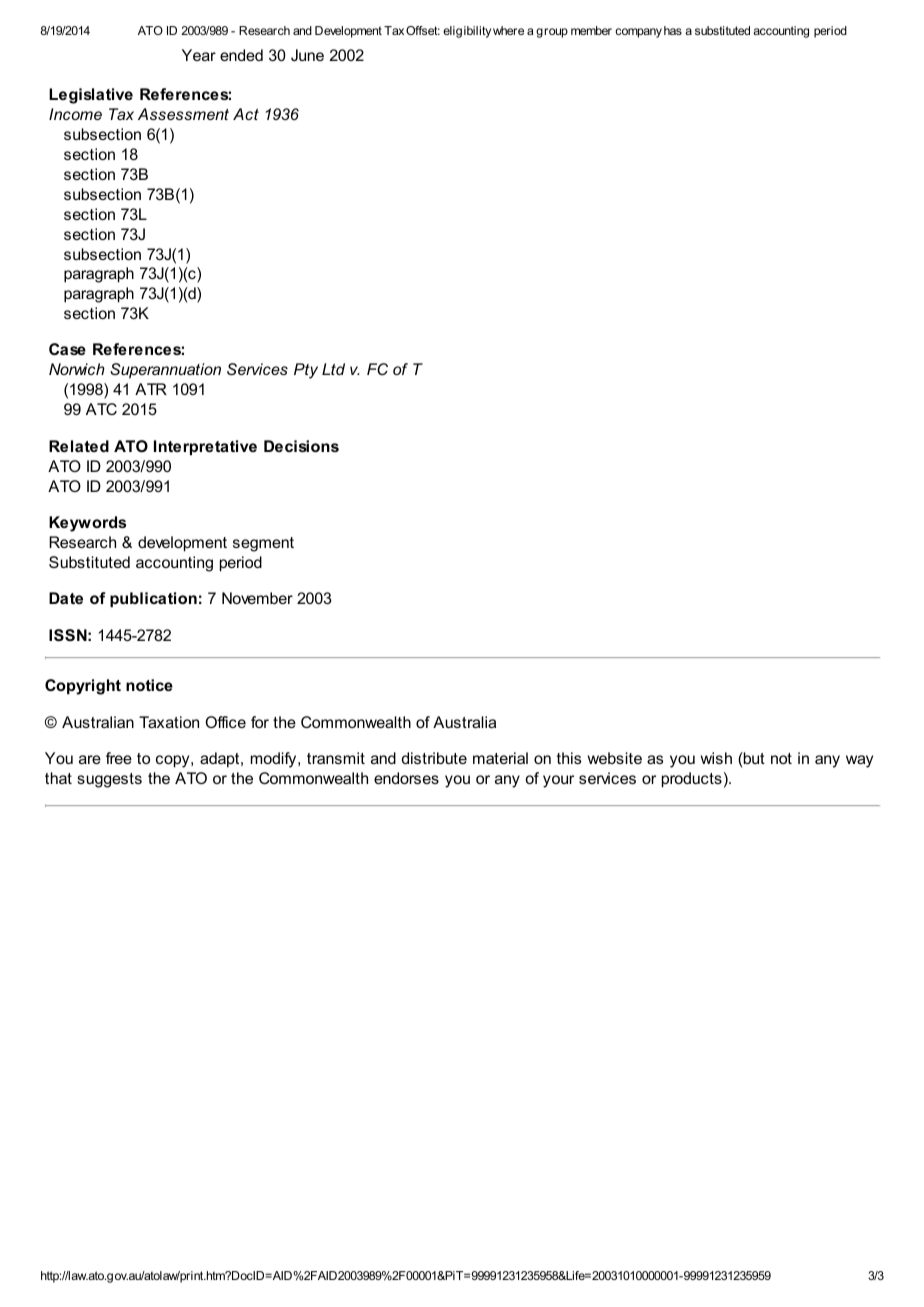 The height and width of the screenshot is (1307, 924). What do you see at coordinates (434, 758) in the screenshot?
I see `distribute` at bounding box center [434, 758].
